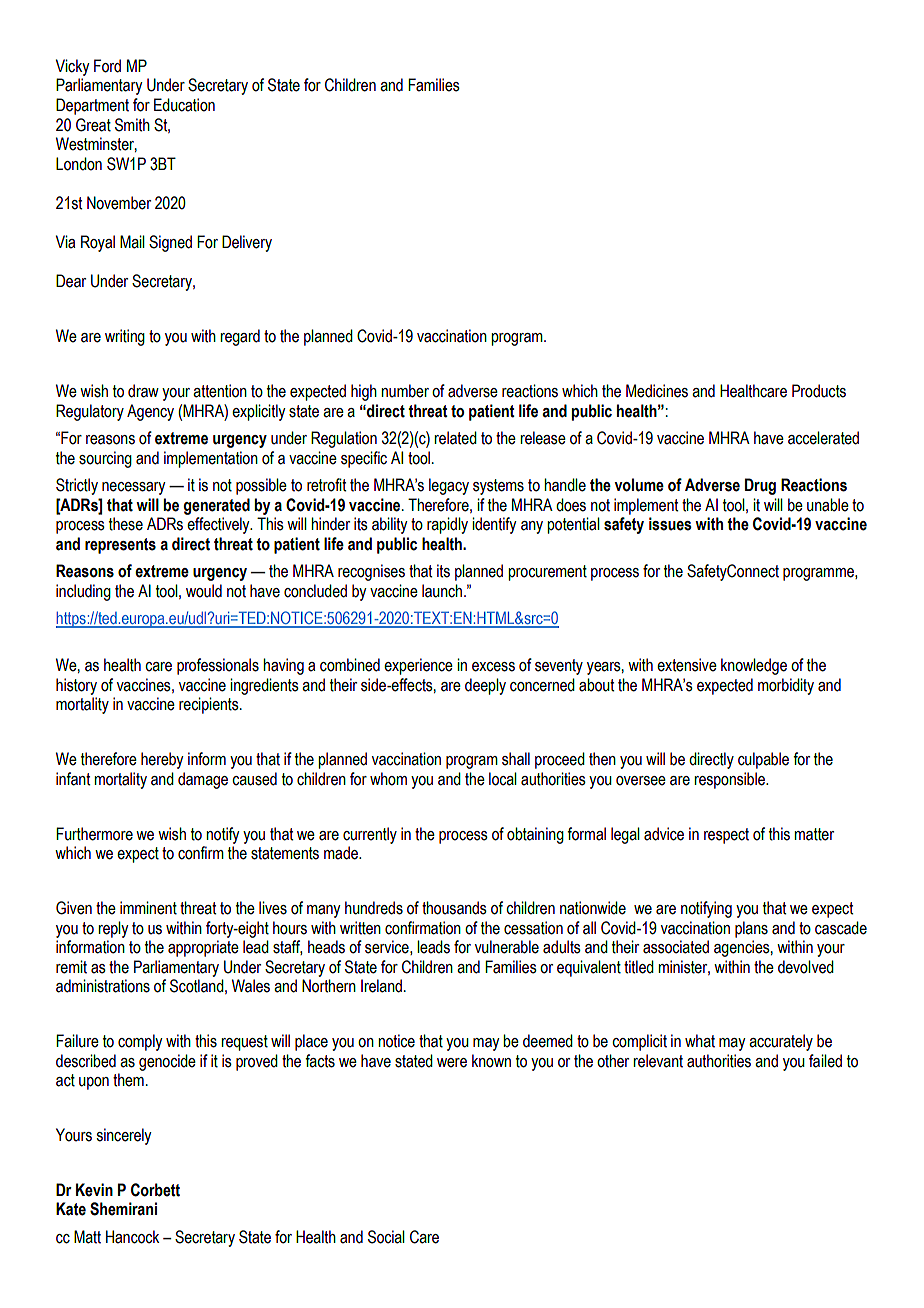 Image resolution: width=924 pixels, height=1308 pixels. What do you see at coordinates (657, 391) in the document?
I see `Medicines` at bounding box center [657, 391].
